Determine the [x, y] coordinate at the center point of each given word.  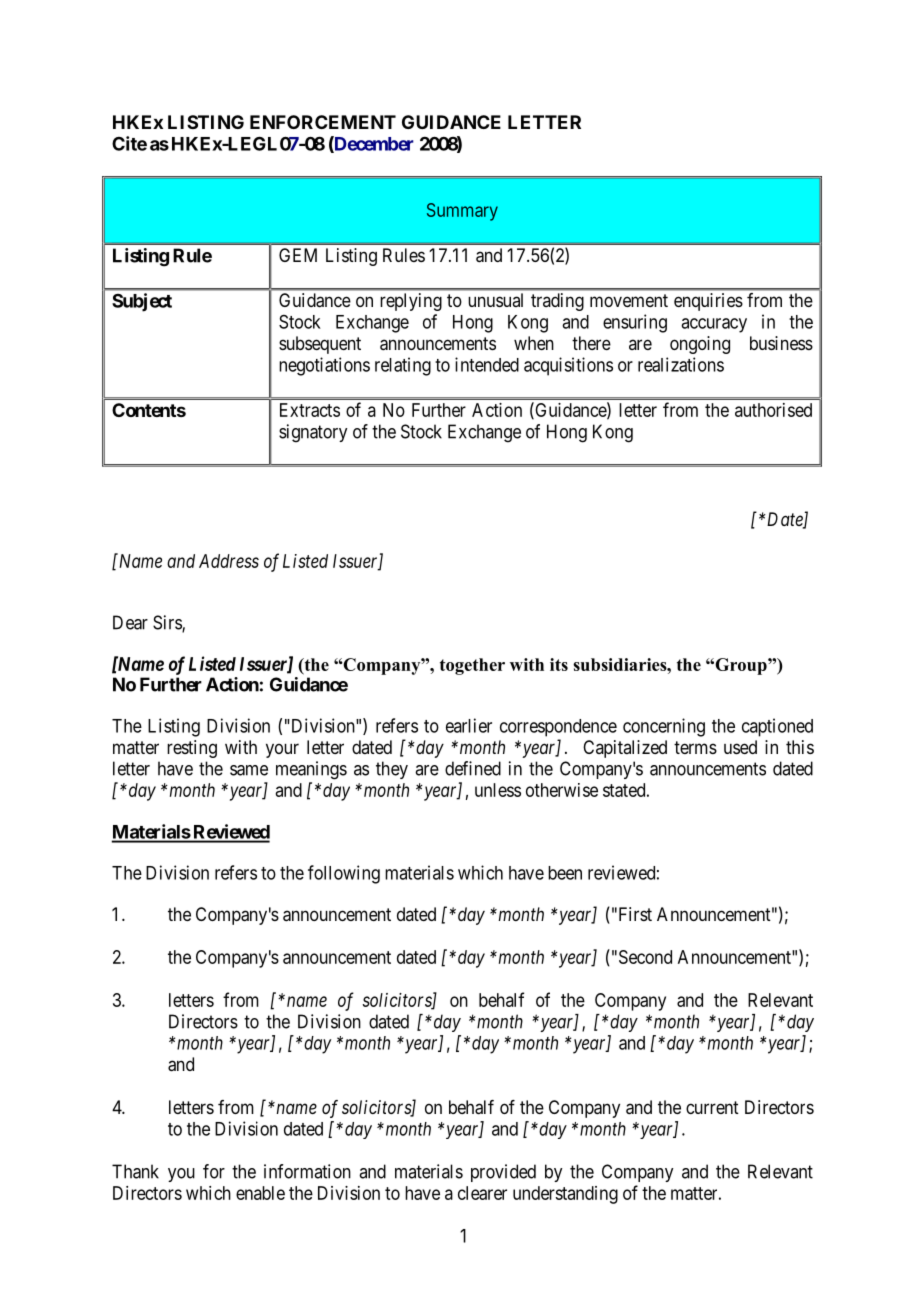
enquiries [708, 302]
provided [503, 1173]
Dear [130, 622]
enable [260, 1193]
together [472, 666]
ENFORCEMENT [323, 122]
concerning [664, 727]
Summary [462, 212]
